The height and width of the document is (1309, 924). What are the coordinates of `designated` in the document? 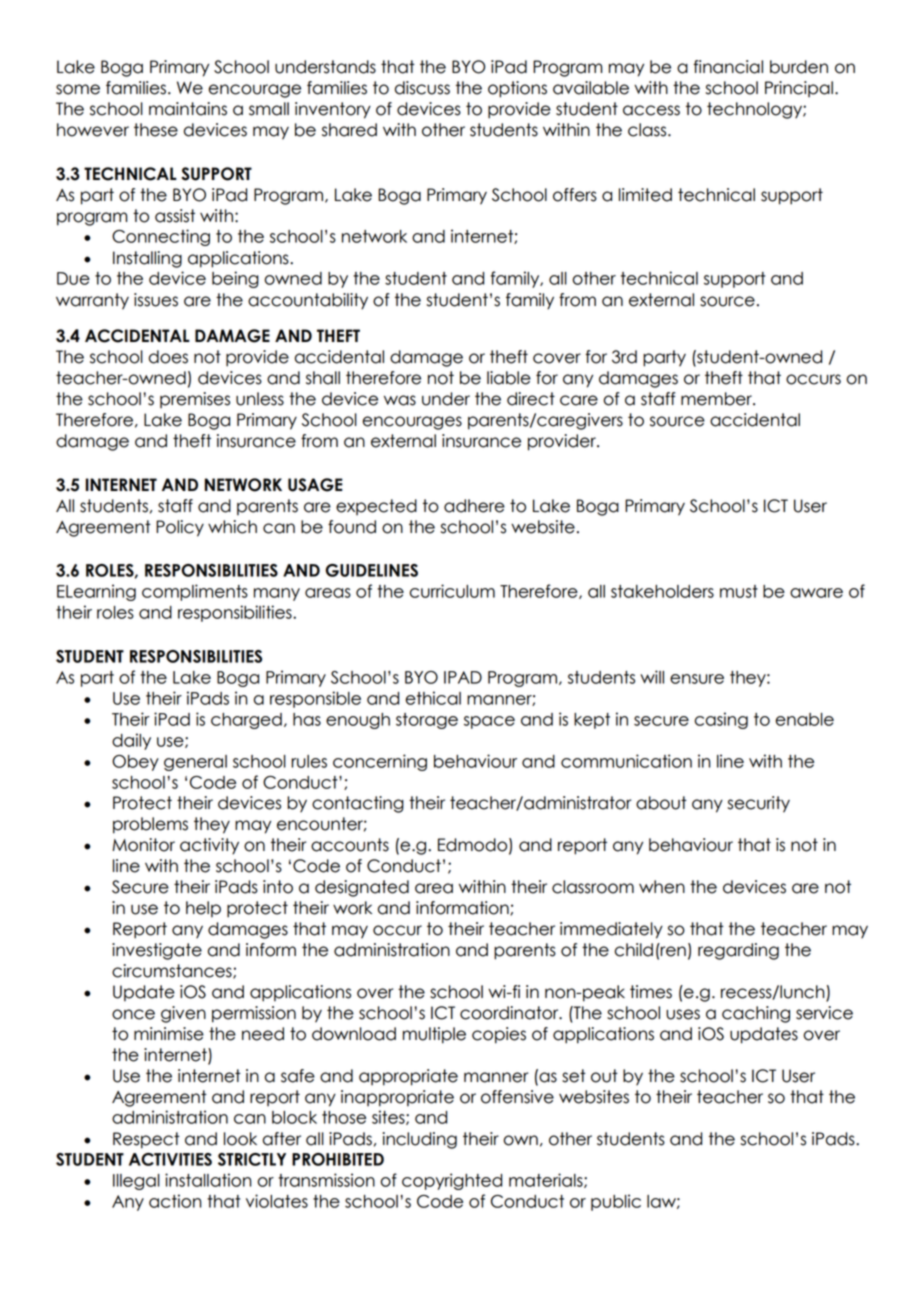 It's located at (362, 888).
